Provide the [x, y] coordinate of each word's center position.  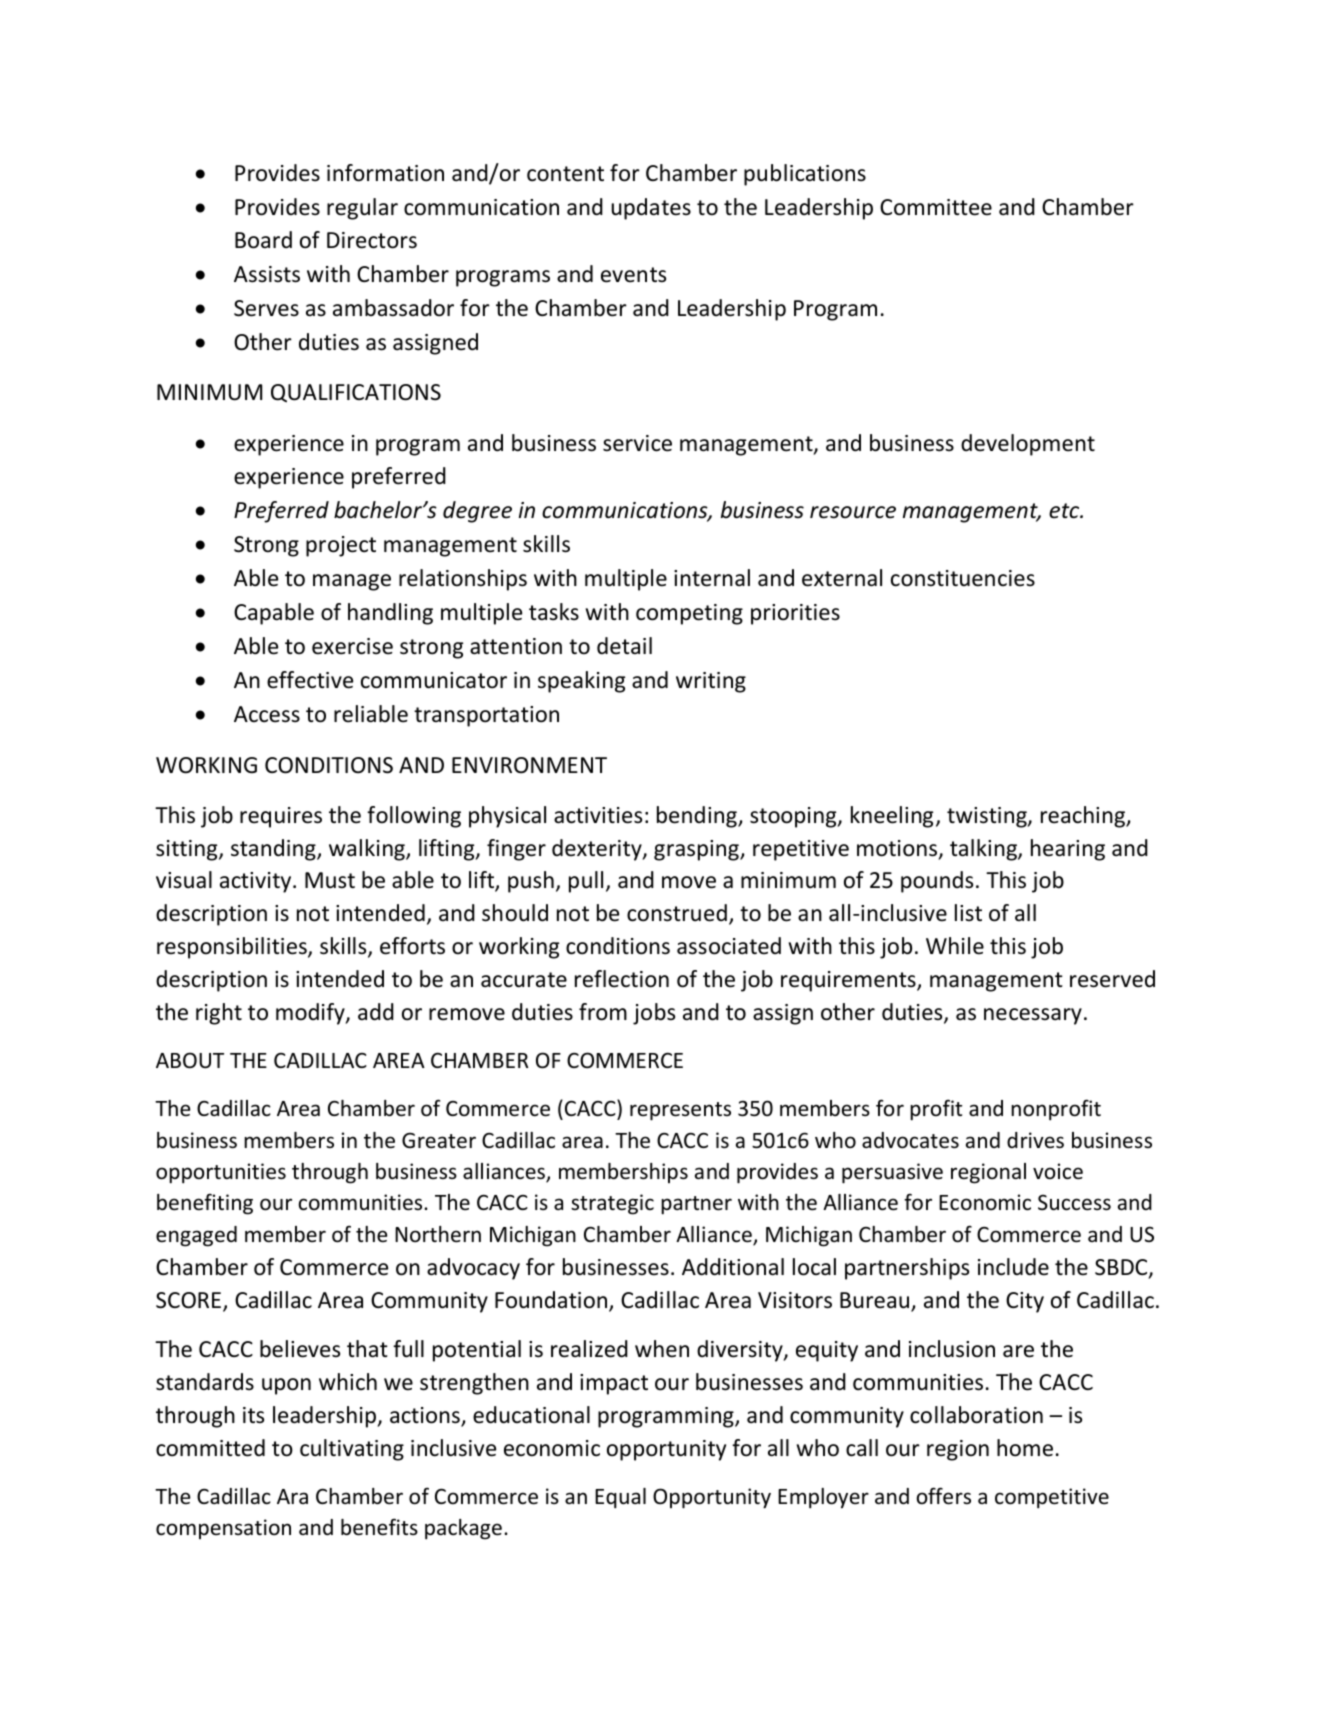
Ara [292, 1496]
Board [263, 240]
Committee [936, 207]
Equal [620, 1498]
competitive [1052, 1498]
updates [651, 209]
